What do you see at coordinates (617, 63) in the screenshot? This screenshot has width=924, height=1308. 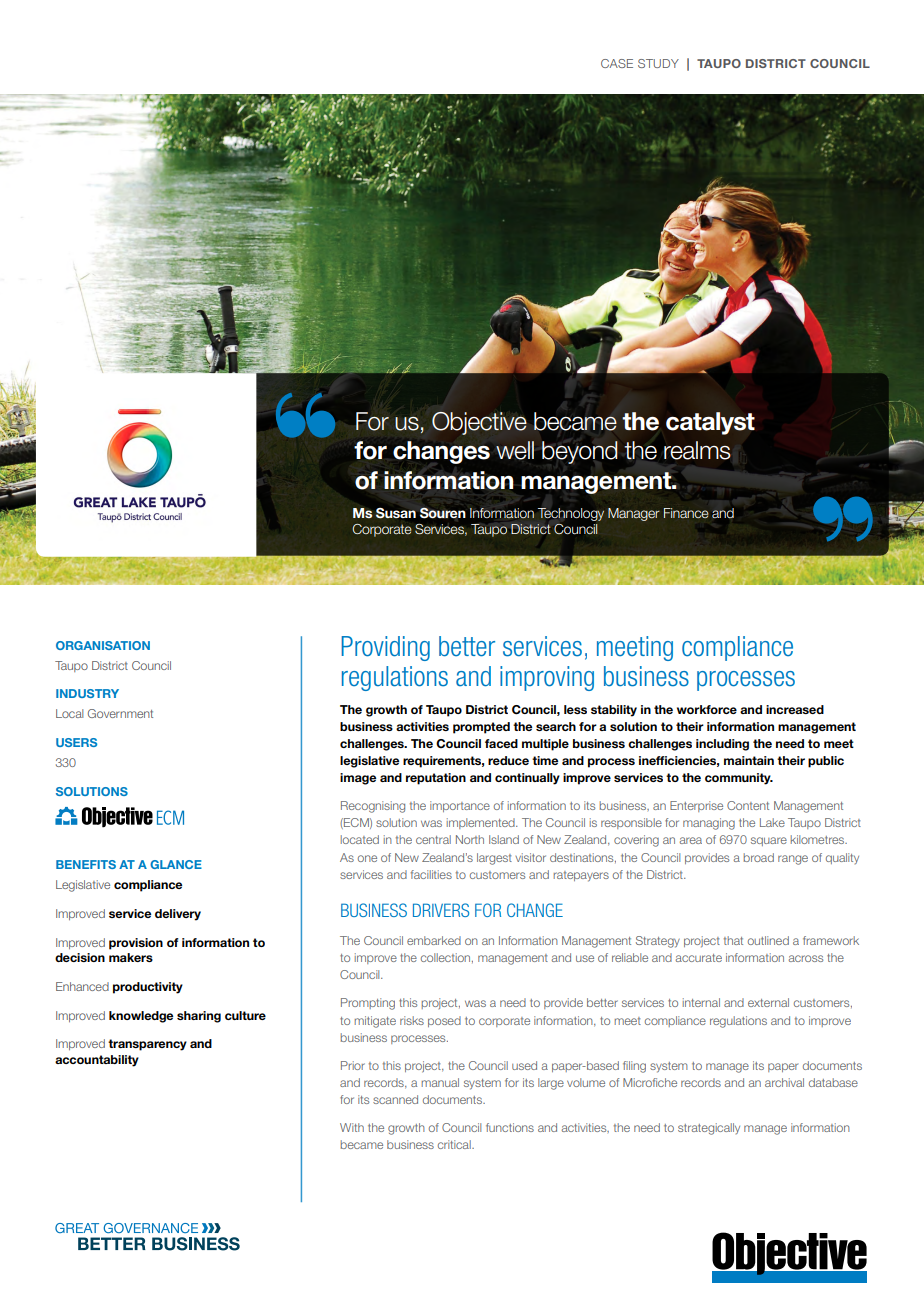 I see `CASE` at bounding box center [617, 63].
